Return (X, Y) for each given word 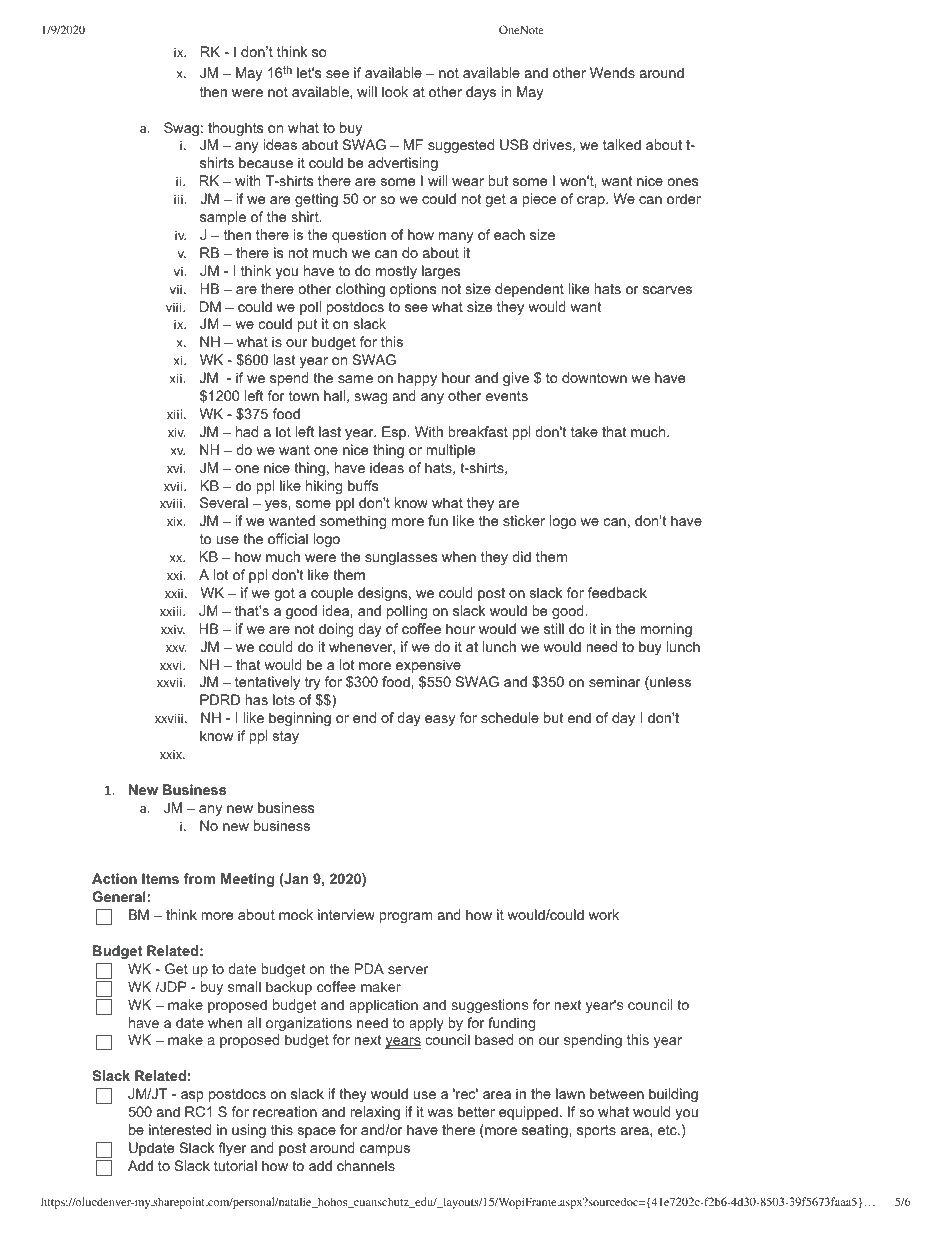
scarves (667, 290)
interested (180, 1129)
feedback (617, 592)
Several (224, 502)
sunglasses (401, 558)
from (199, 878)
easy (440, 720)
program (406, 917)
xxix (172, 754)
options (413, 290)
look (395, 91)
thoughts (235, 129)
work (603, 914)
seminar (615, 681)
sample (223, 218)
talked (622, 144)
